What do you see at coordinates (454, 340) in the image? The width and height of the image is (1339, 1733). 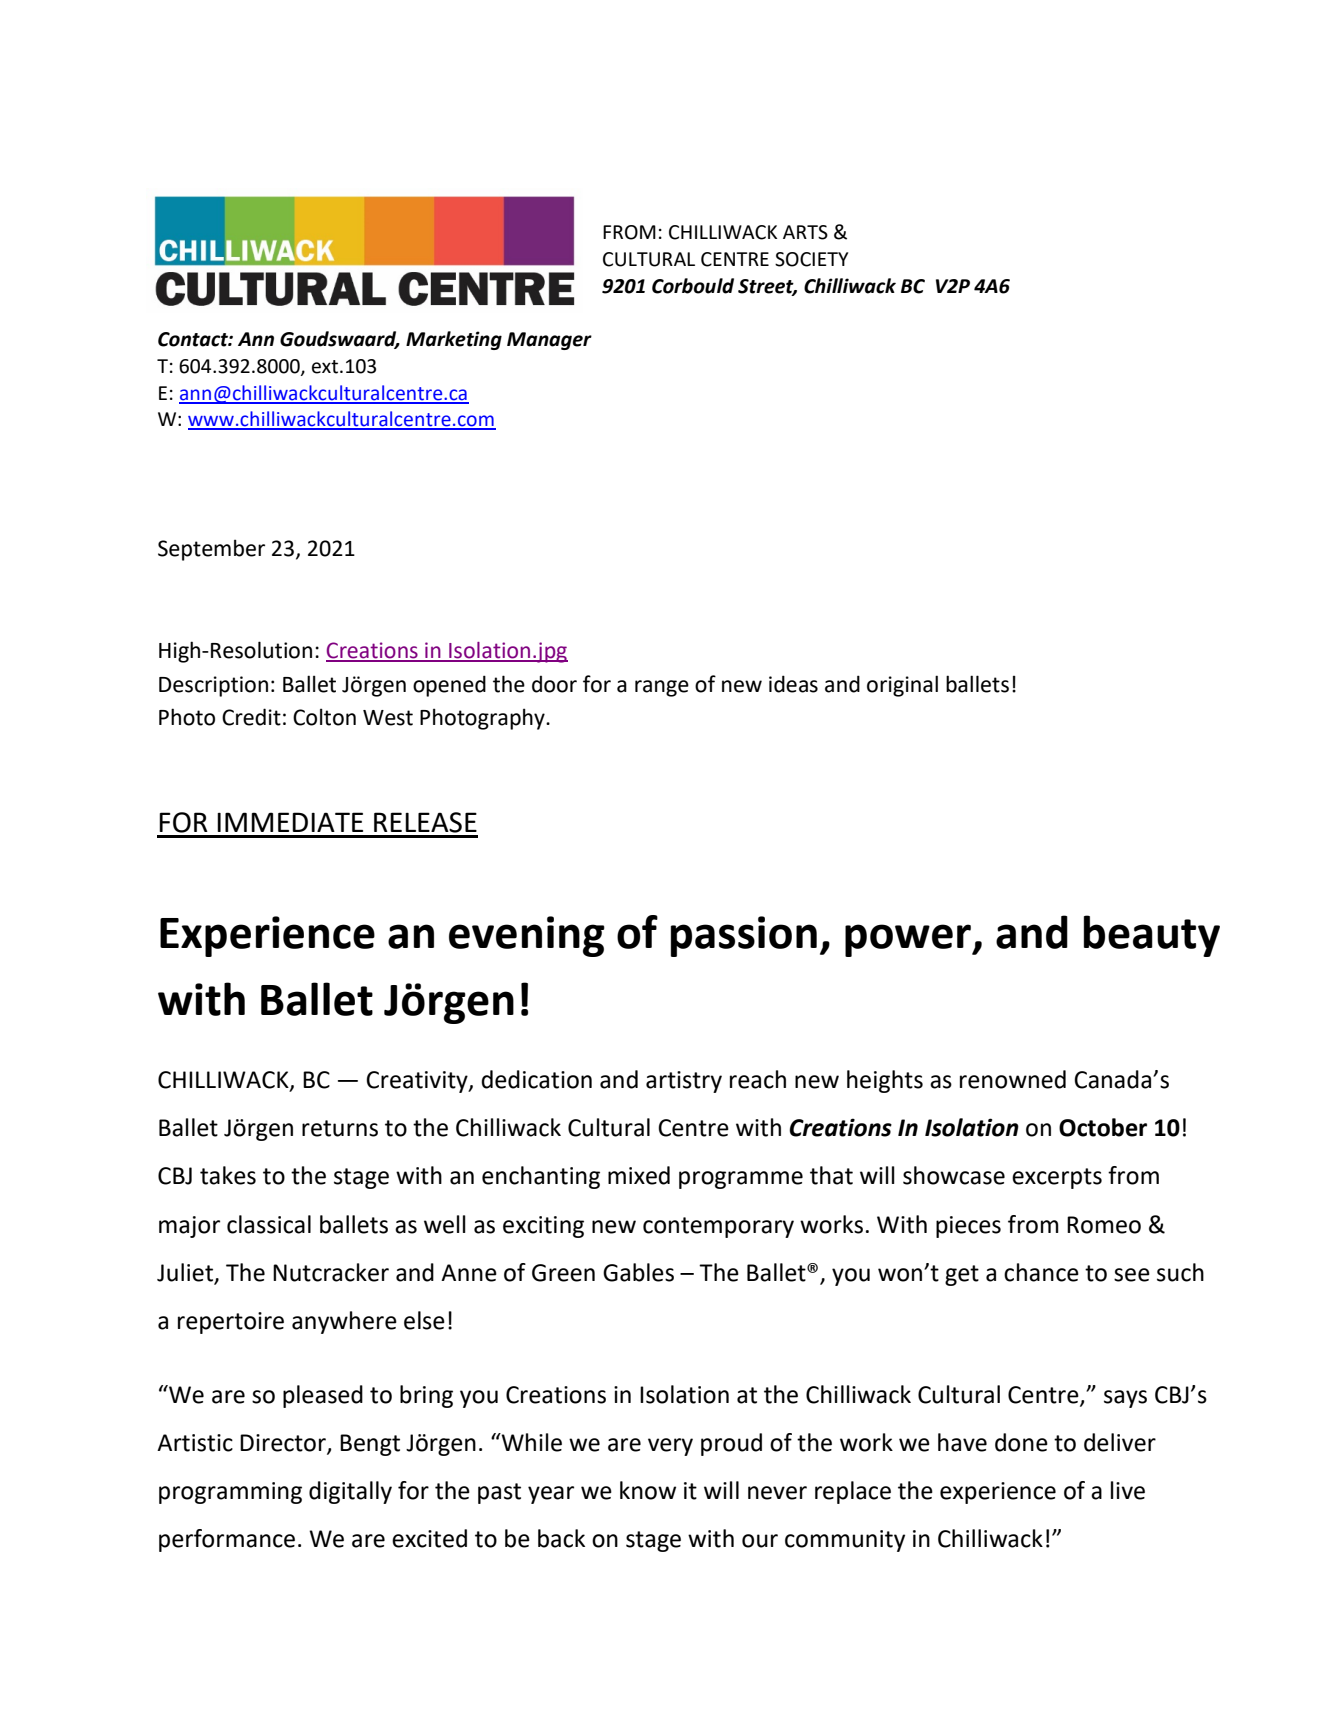 I see `Marketing` at bounding box center [454, 340].
